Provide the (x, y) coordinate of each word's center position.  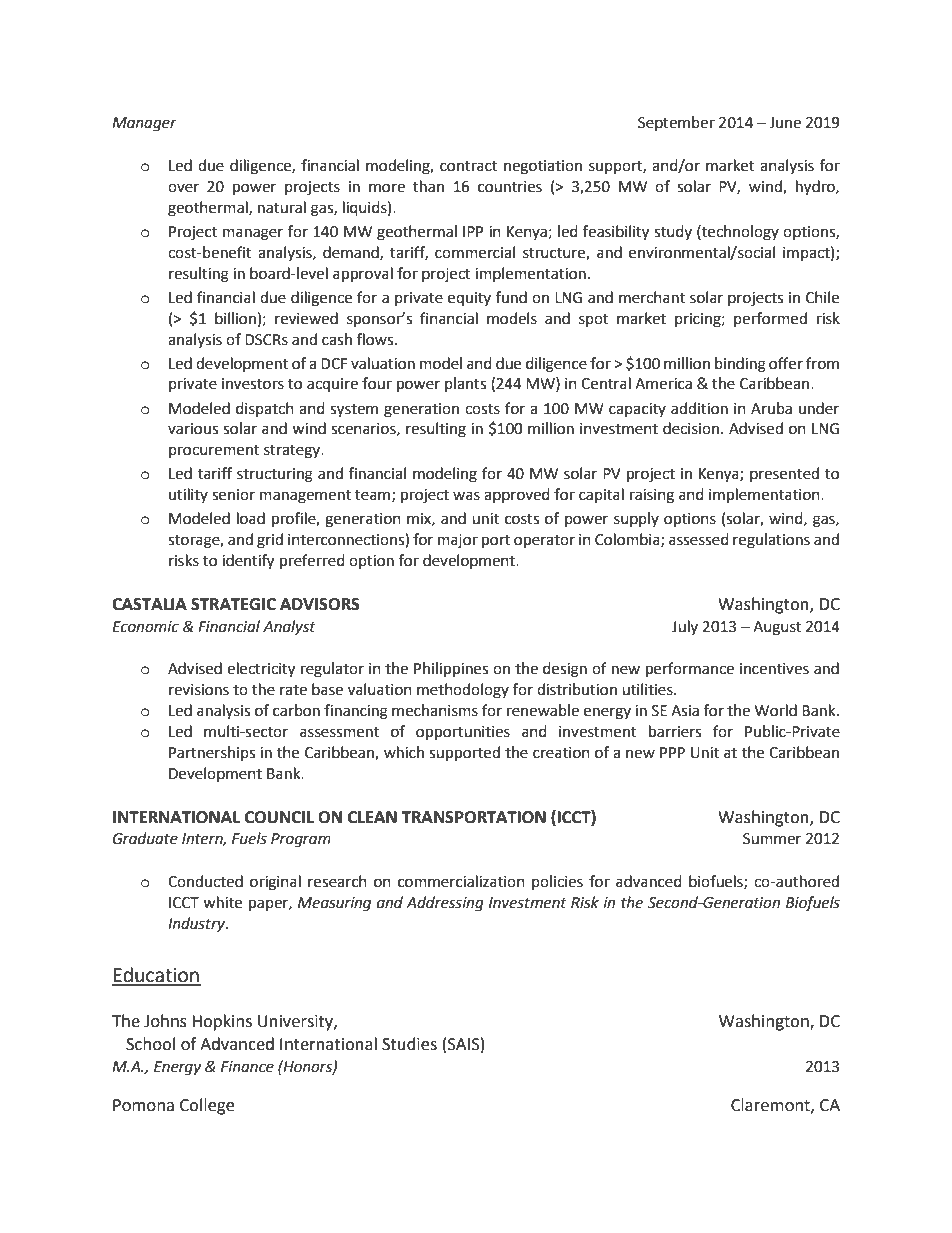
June (785, 123)
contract (469, 166)
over (183, 188)
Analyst (289, 627)
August (777, 628)
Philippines (451, 670)
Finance (247, 1067)
